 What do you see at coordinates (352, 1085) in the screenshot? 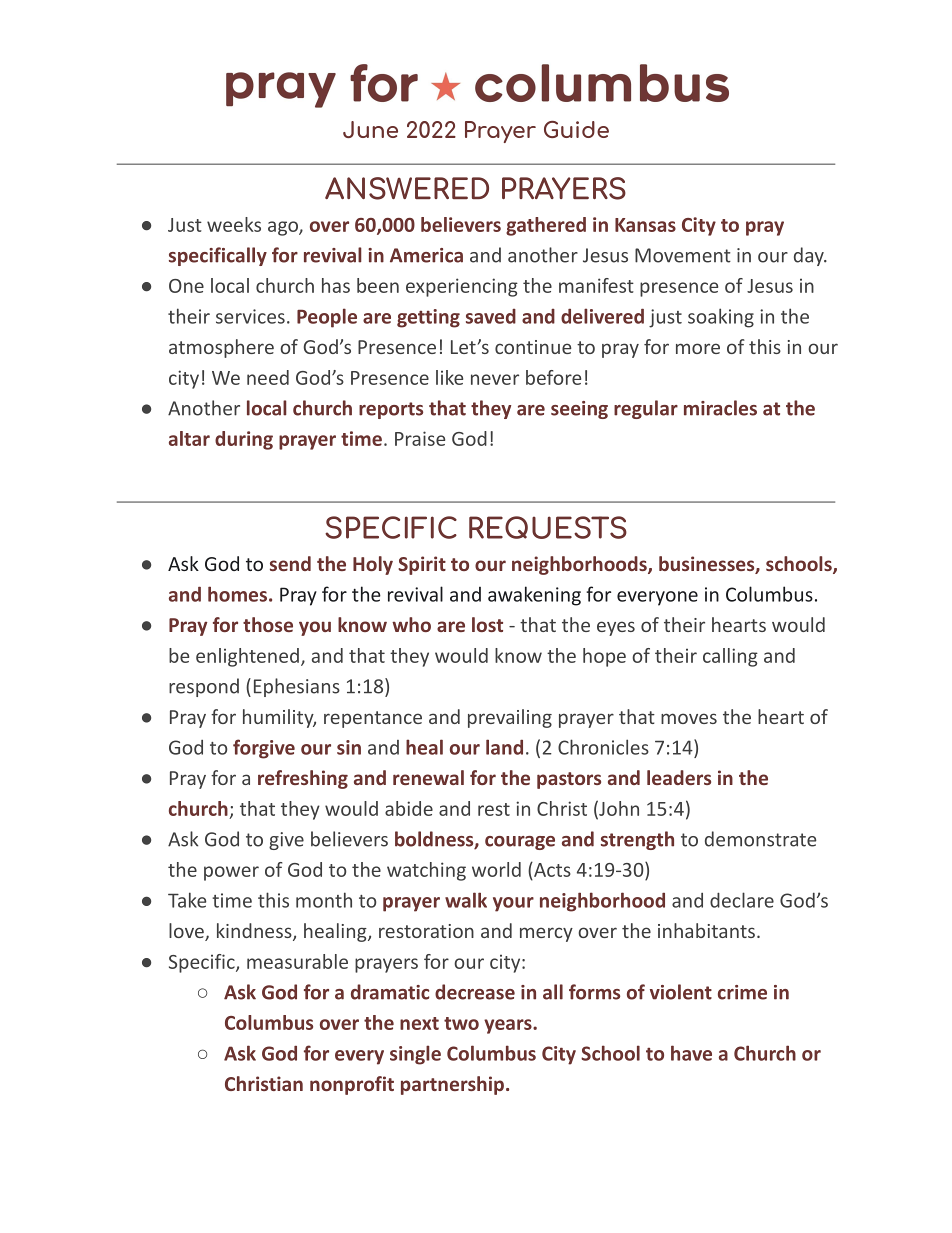
I see `nonprofit` at bounding box center [352, 1085].
